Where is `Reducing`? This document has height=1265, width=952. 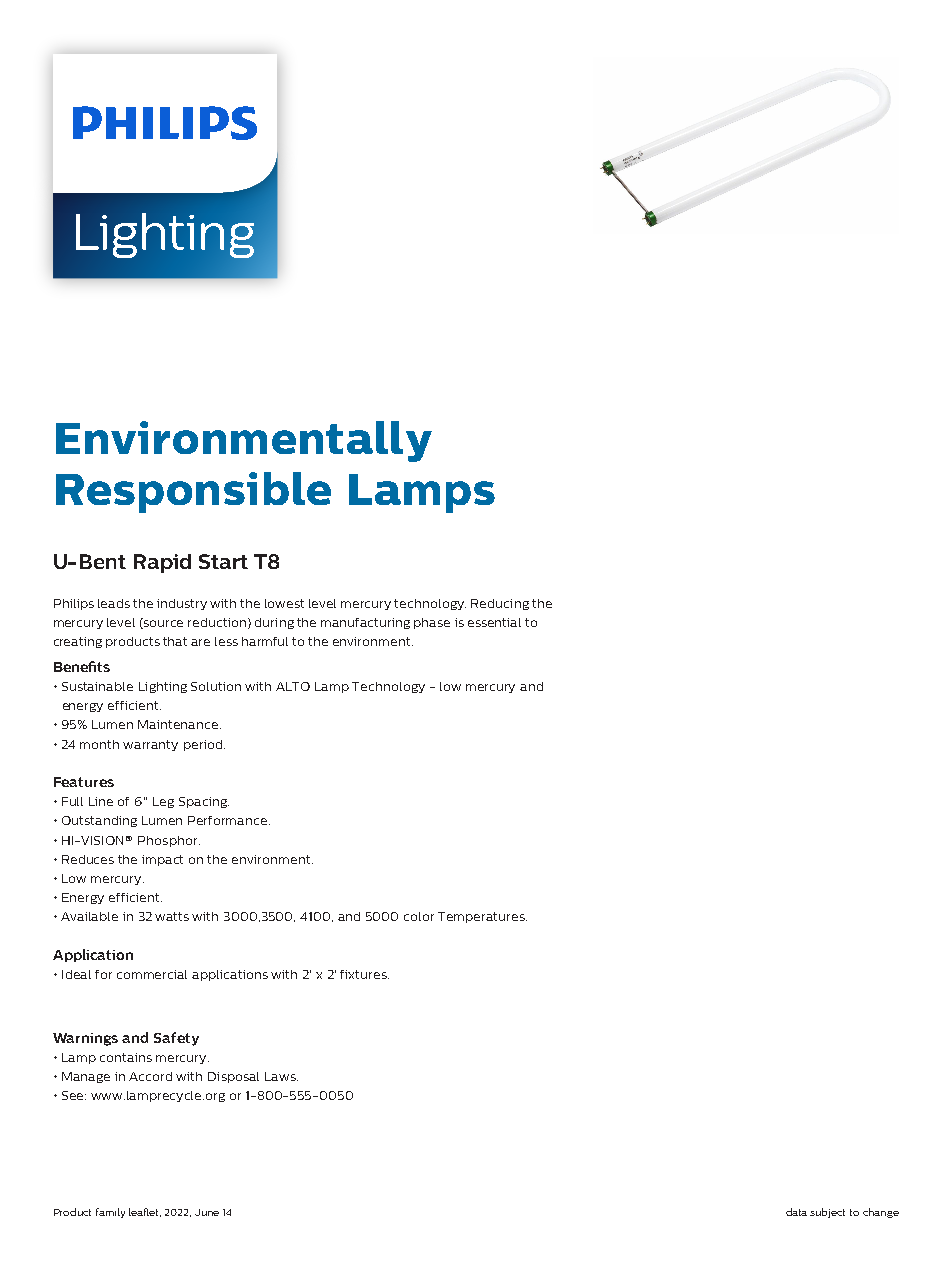 Reducing is located at coordinates (500, 604).
